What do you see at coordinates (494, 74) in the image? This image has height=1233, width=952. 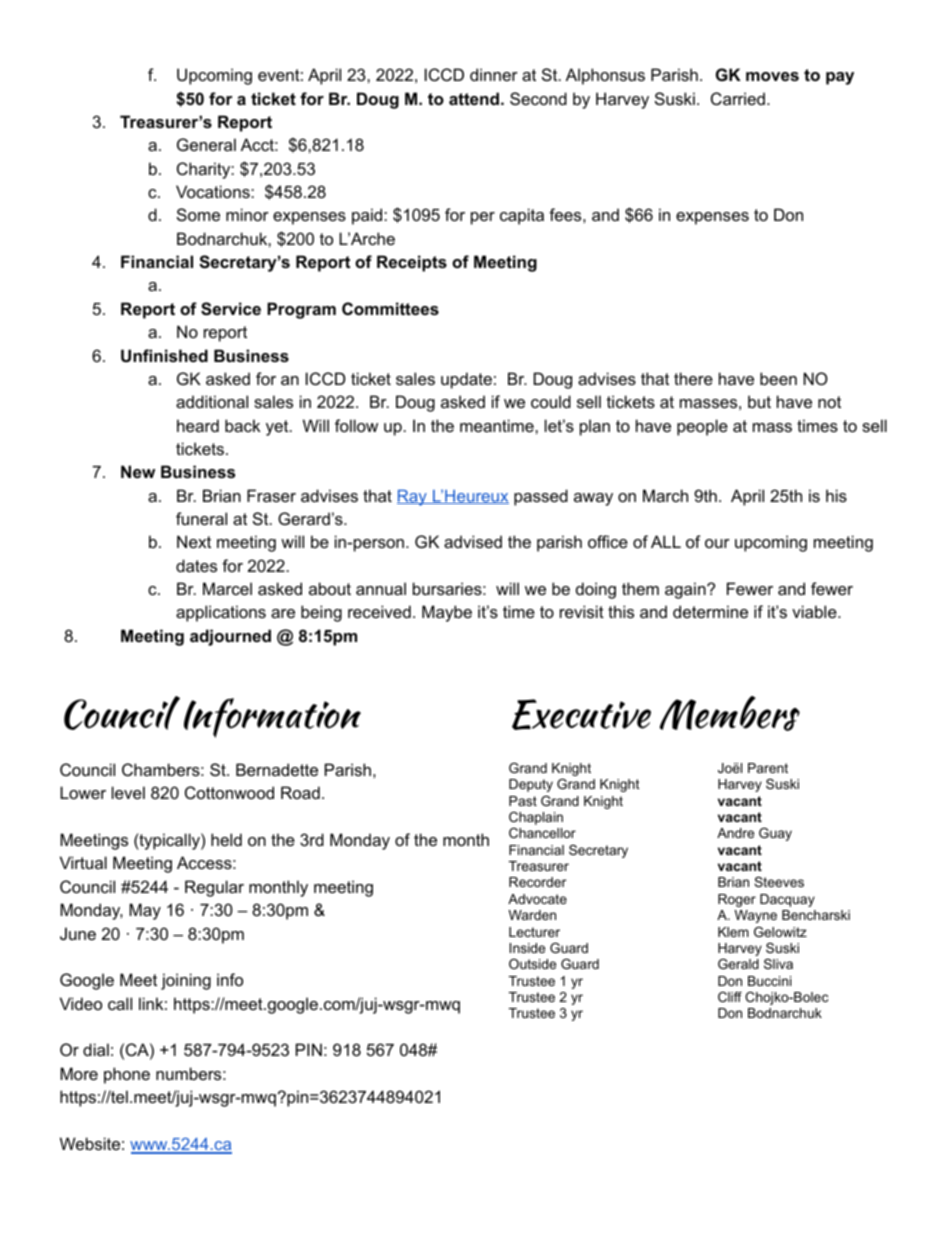 I see `dinner` at bounding box center [494, 74].
